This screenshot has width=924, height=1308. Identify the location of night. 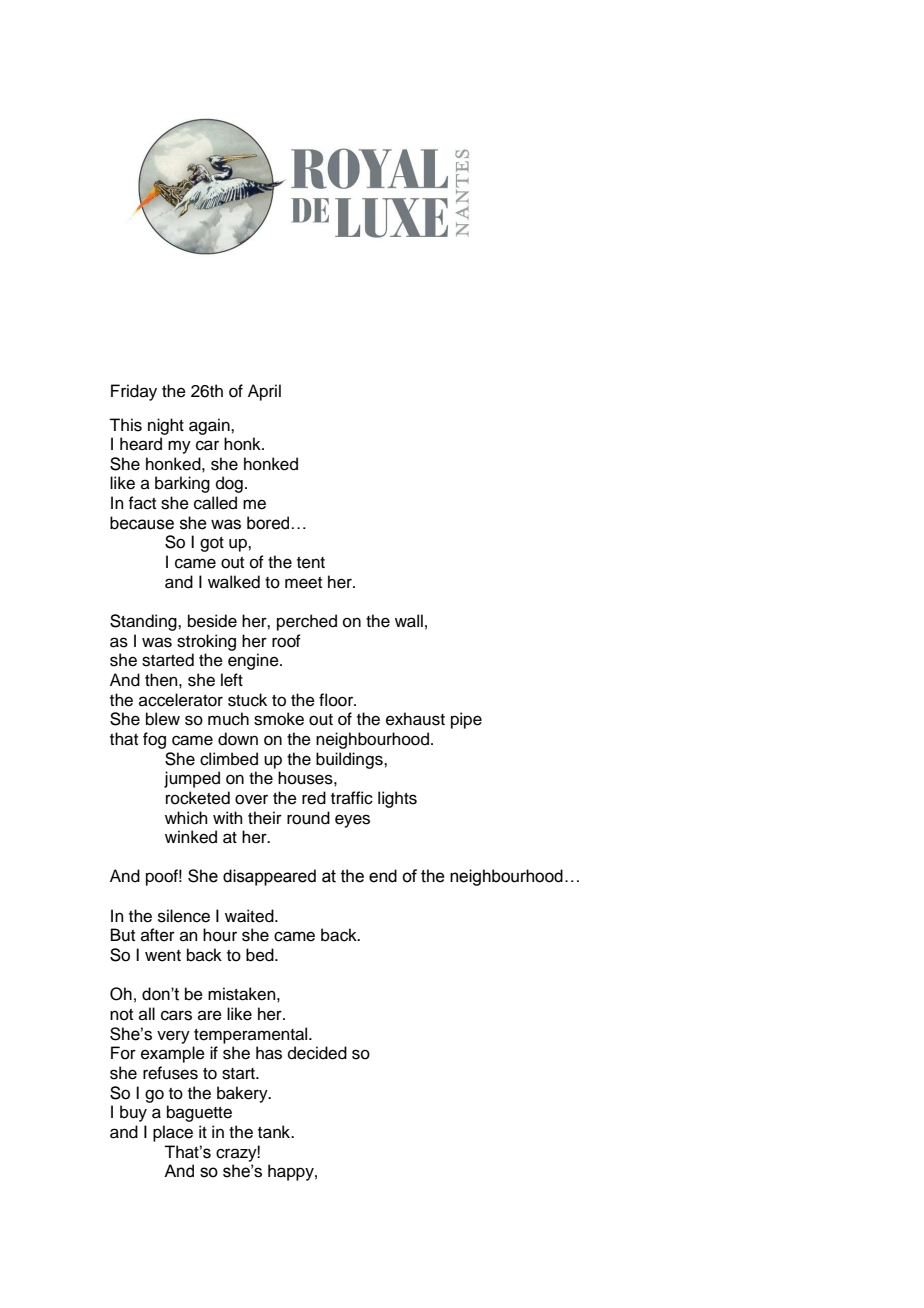
(166, 426).
